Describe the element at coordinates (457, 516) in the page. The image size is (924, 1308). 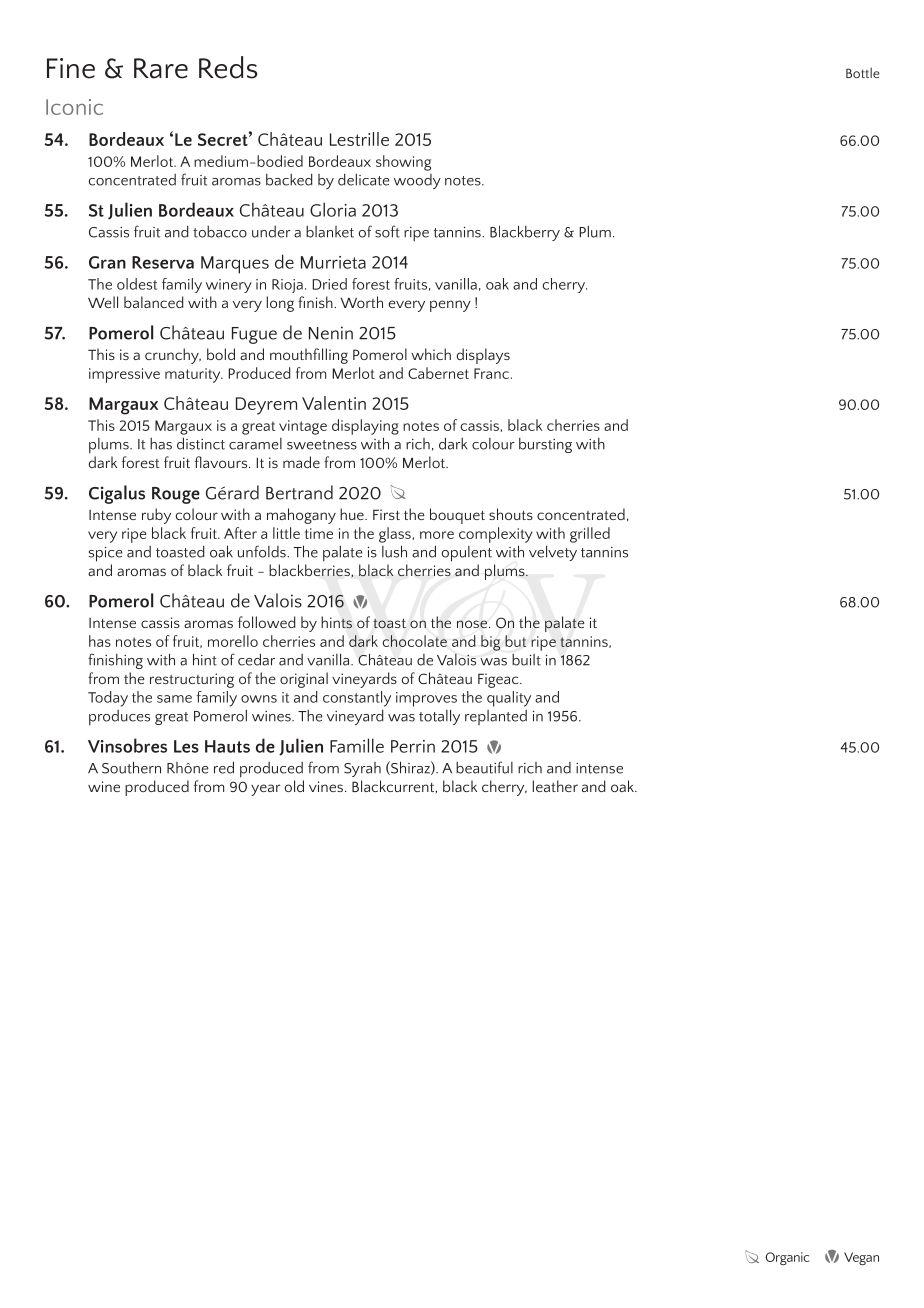
I see `bouquet` at that location.
